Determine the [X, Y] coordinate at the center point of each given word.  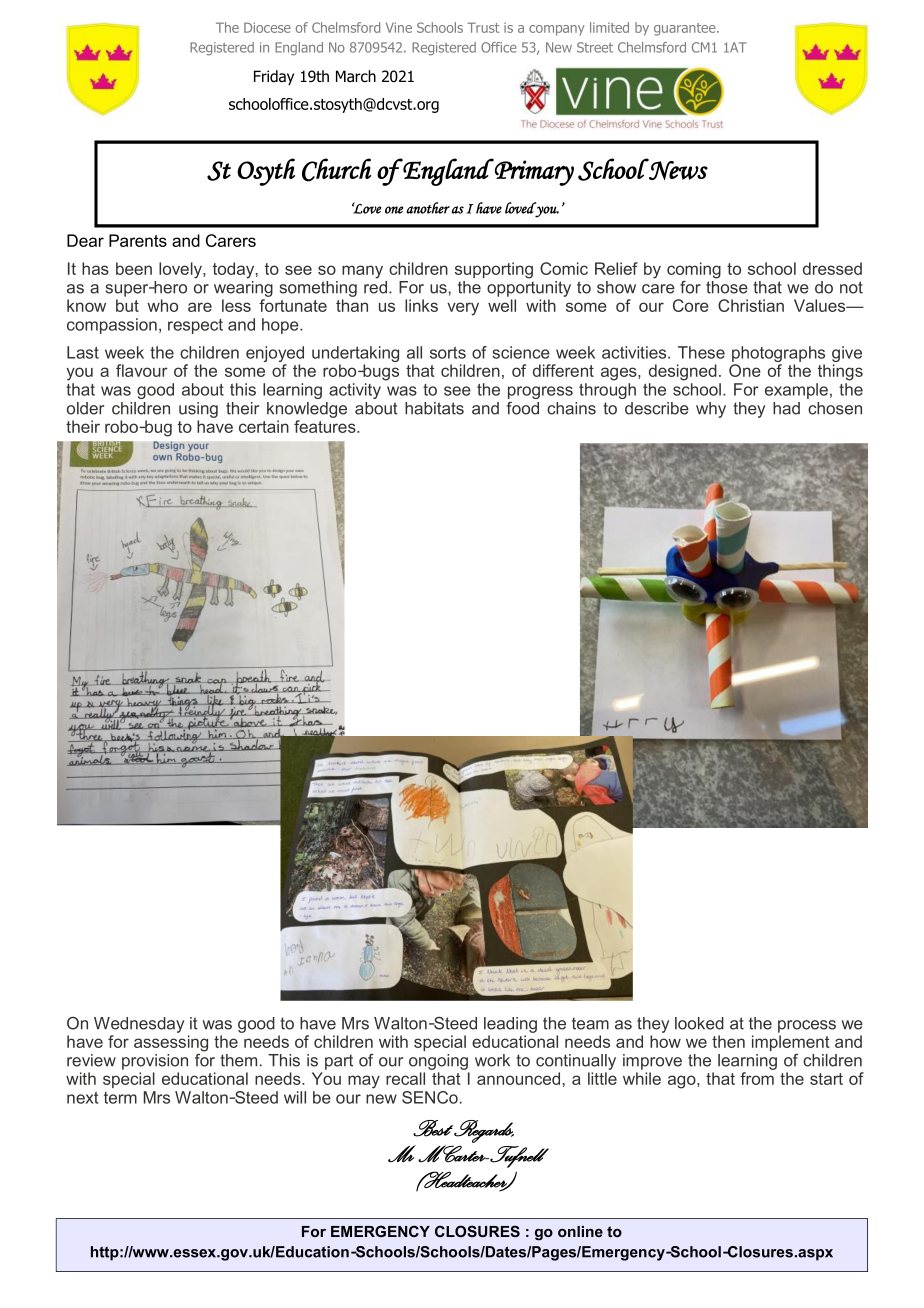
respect [195, 326]
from [757, 1078]
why [711, 410]
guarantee [686, 29]
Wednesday [139, 1025]
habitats [434, 408]
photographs [778, 355]
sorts [448, 353]
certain [264, 426]
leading [510, 1025]
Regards [484, 1131]
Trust [483, 27]
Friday [274, 77]
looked [699, 1023]
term [120, 1098]
